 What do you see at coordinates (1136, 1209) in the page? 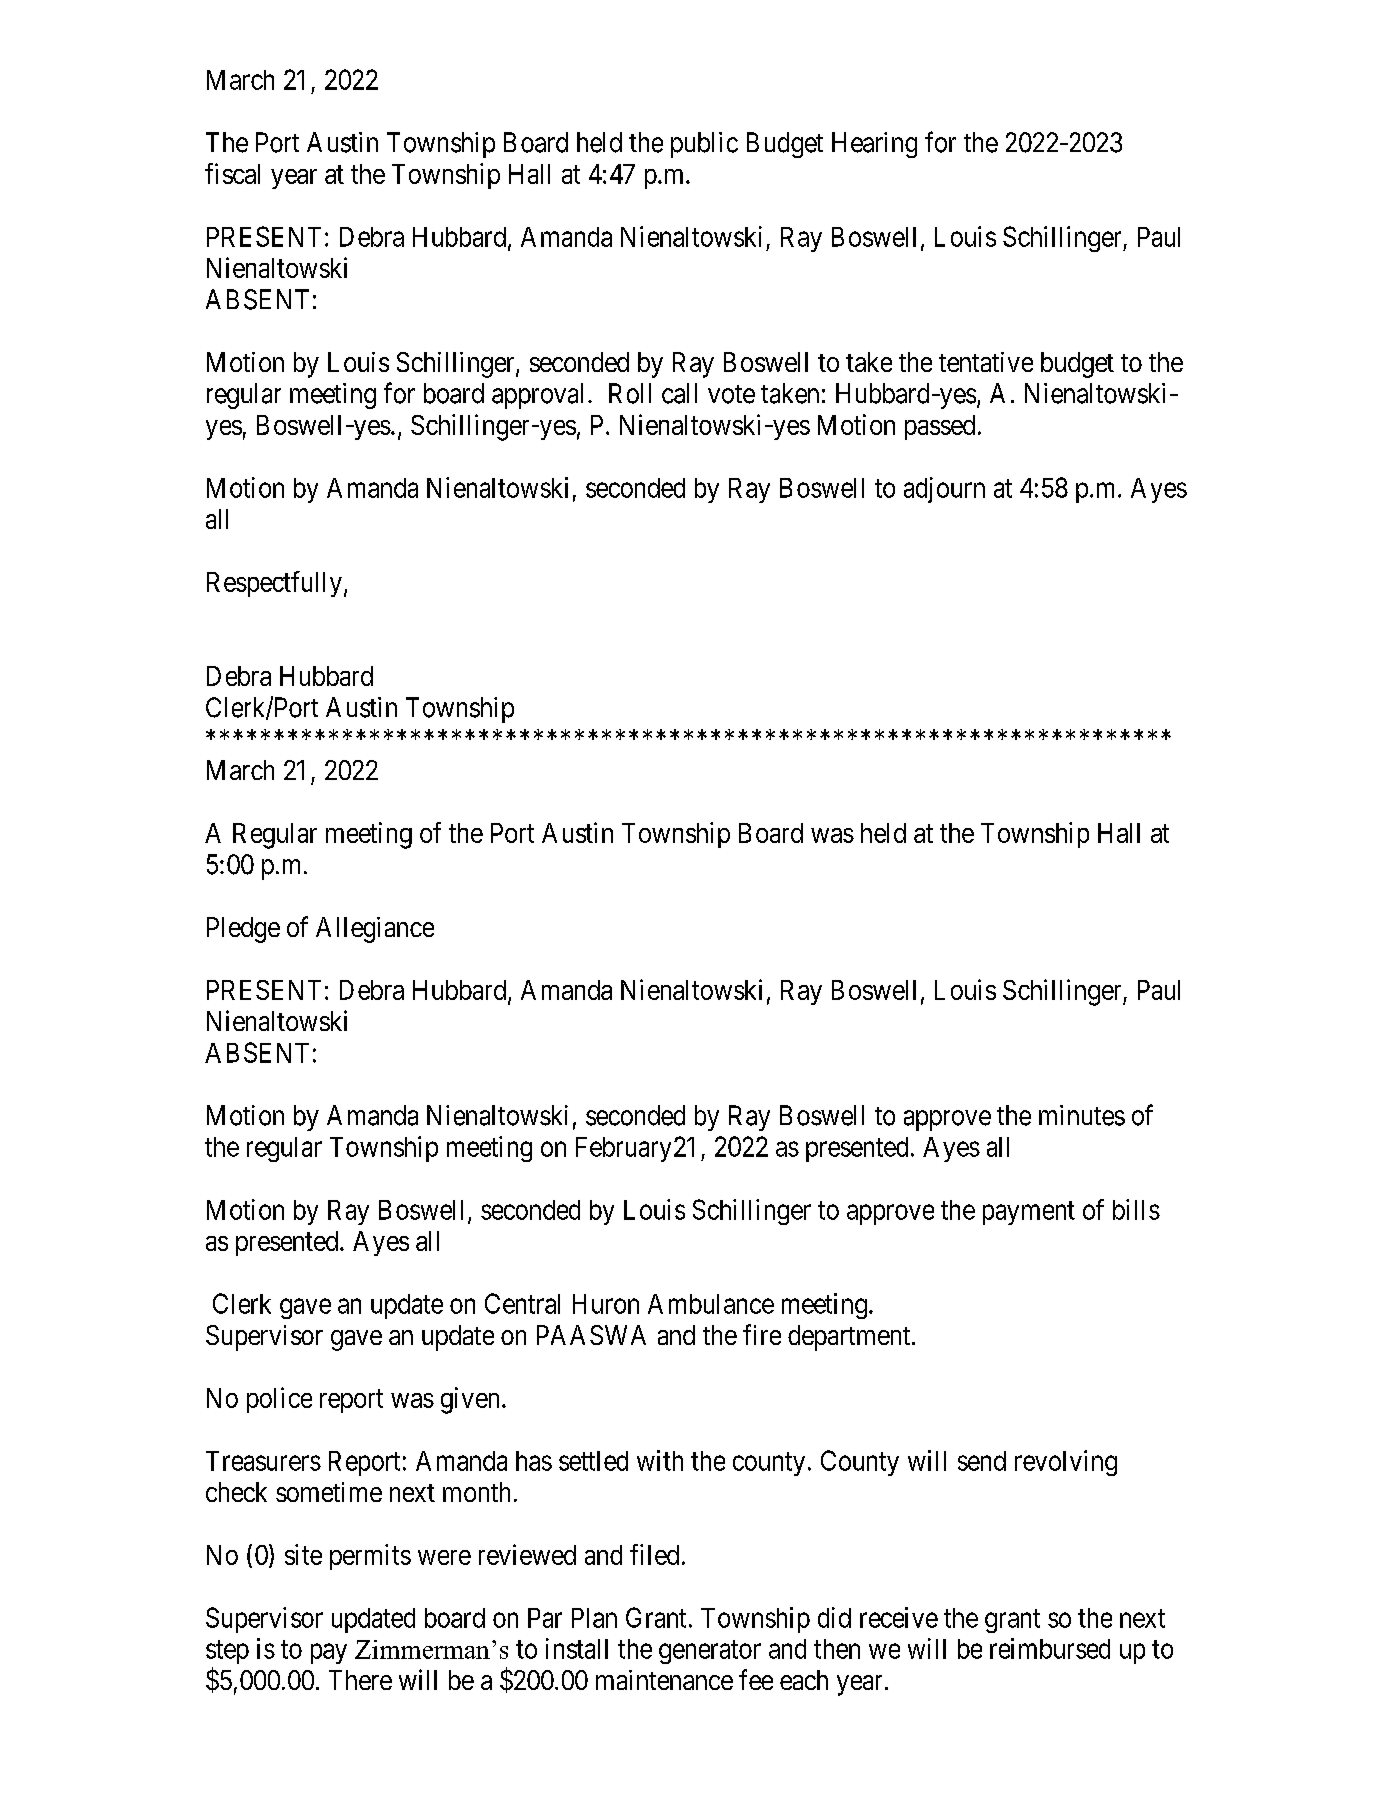
I see `bills` at bounding box center [1136, 1209].
